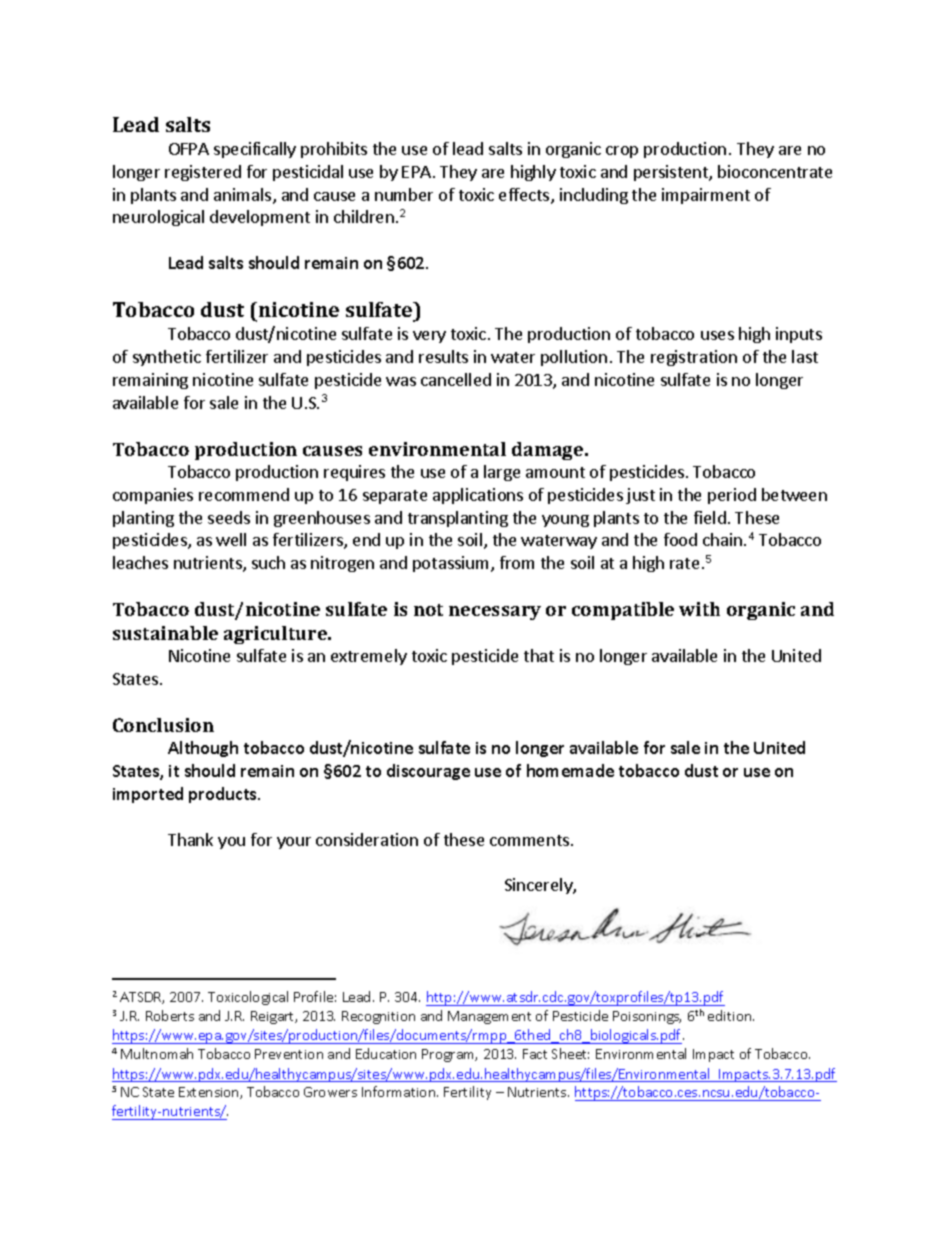  I want to click on recommend, so click(244, 494).
